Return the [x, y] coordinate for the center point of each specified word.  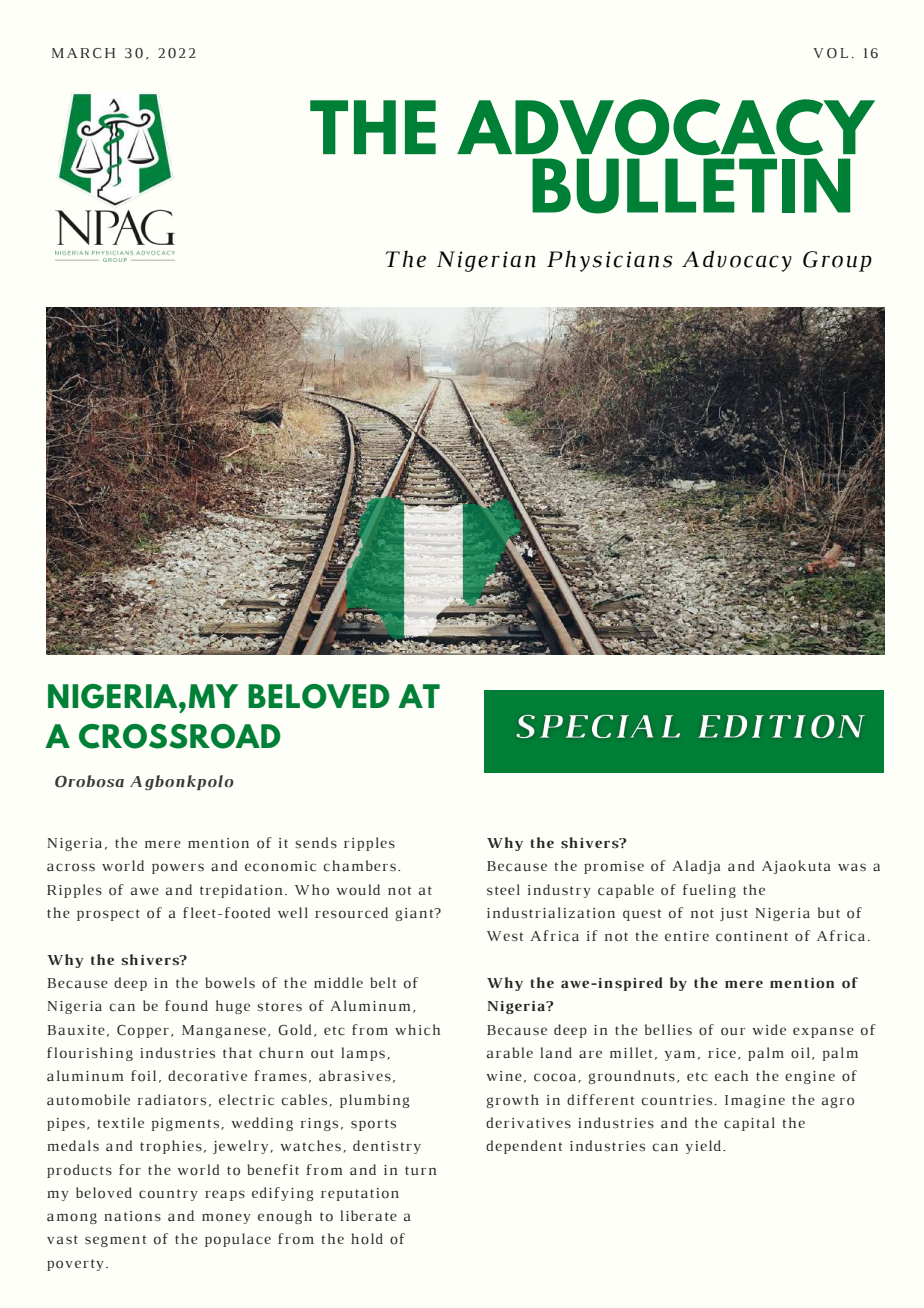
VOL [830, 53]
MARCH [83, 53]
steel [503, 890]
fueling [709, 891]
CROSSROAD [180, 736]
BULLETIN [691, 186]
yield [705, 1147]
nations [132, 1216]
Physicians [609, 261]
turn [421, 1170]
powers [178, 868]
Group [837, 261]
